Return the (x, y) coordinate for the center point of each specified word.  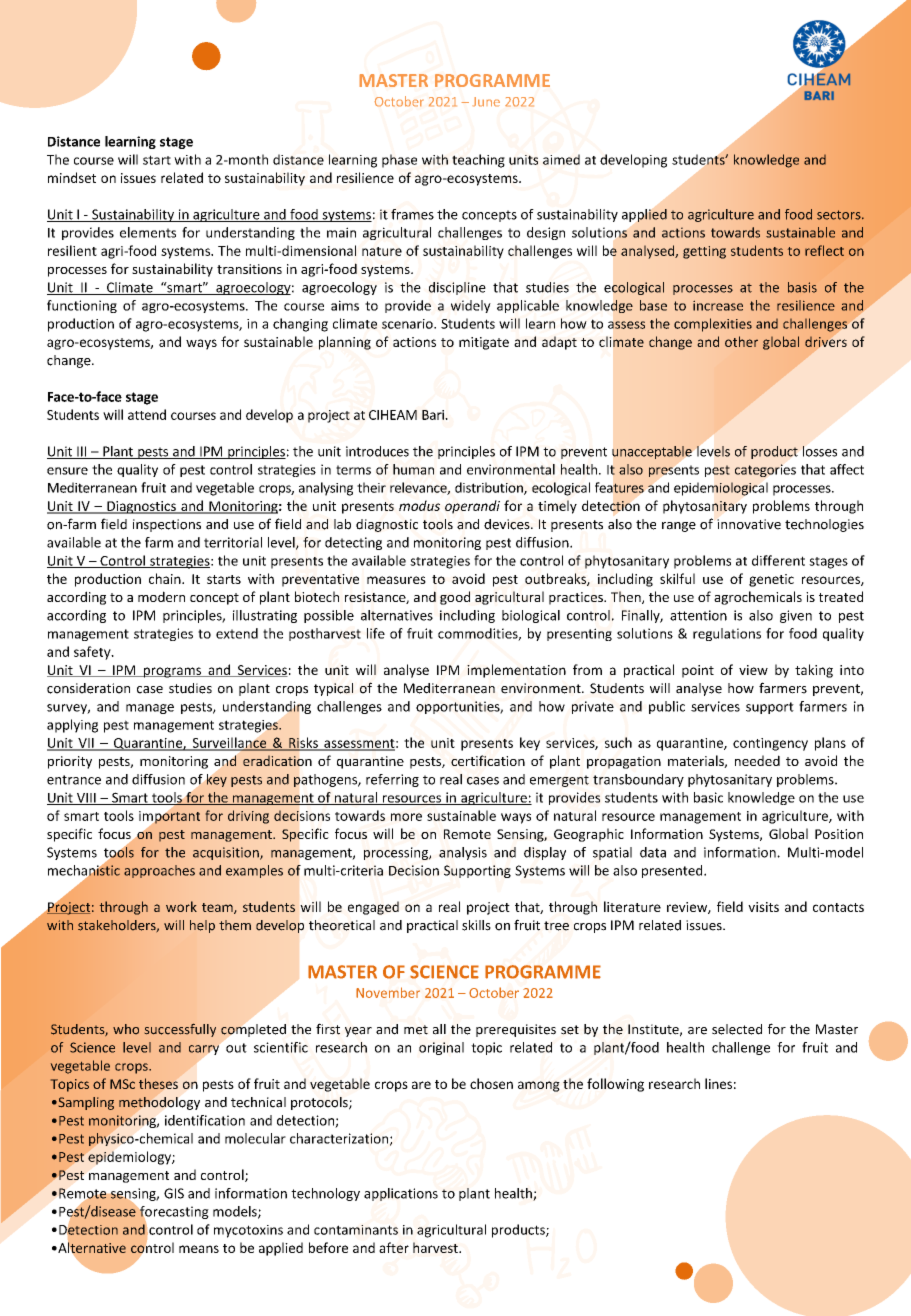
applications (401, 1194)
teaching (478, 161)
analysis (463, 853)
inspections (167, 525)
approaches (159, 871)
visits (763, 907)
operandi (472, 507)
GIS (174, 1193)
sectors (840, 215)
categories (765, 470)
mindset (72, 177)
